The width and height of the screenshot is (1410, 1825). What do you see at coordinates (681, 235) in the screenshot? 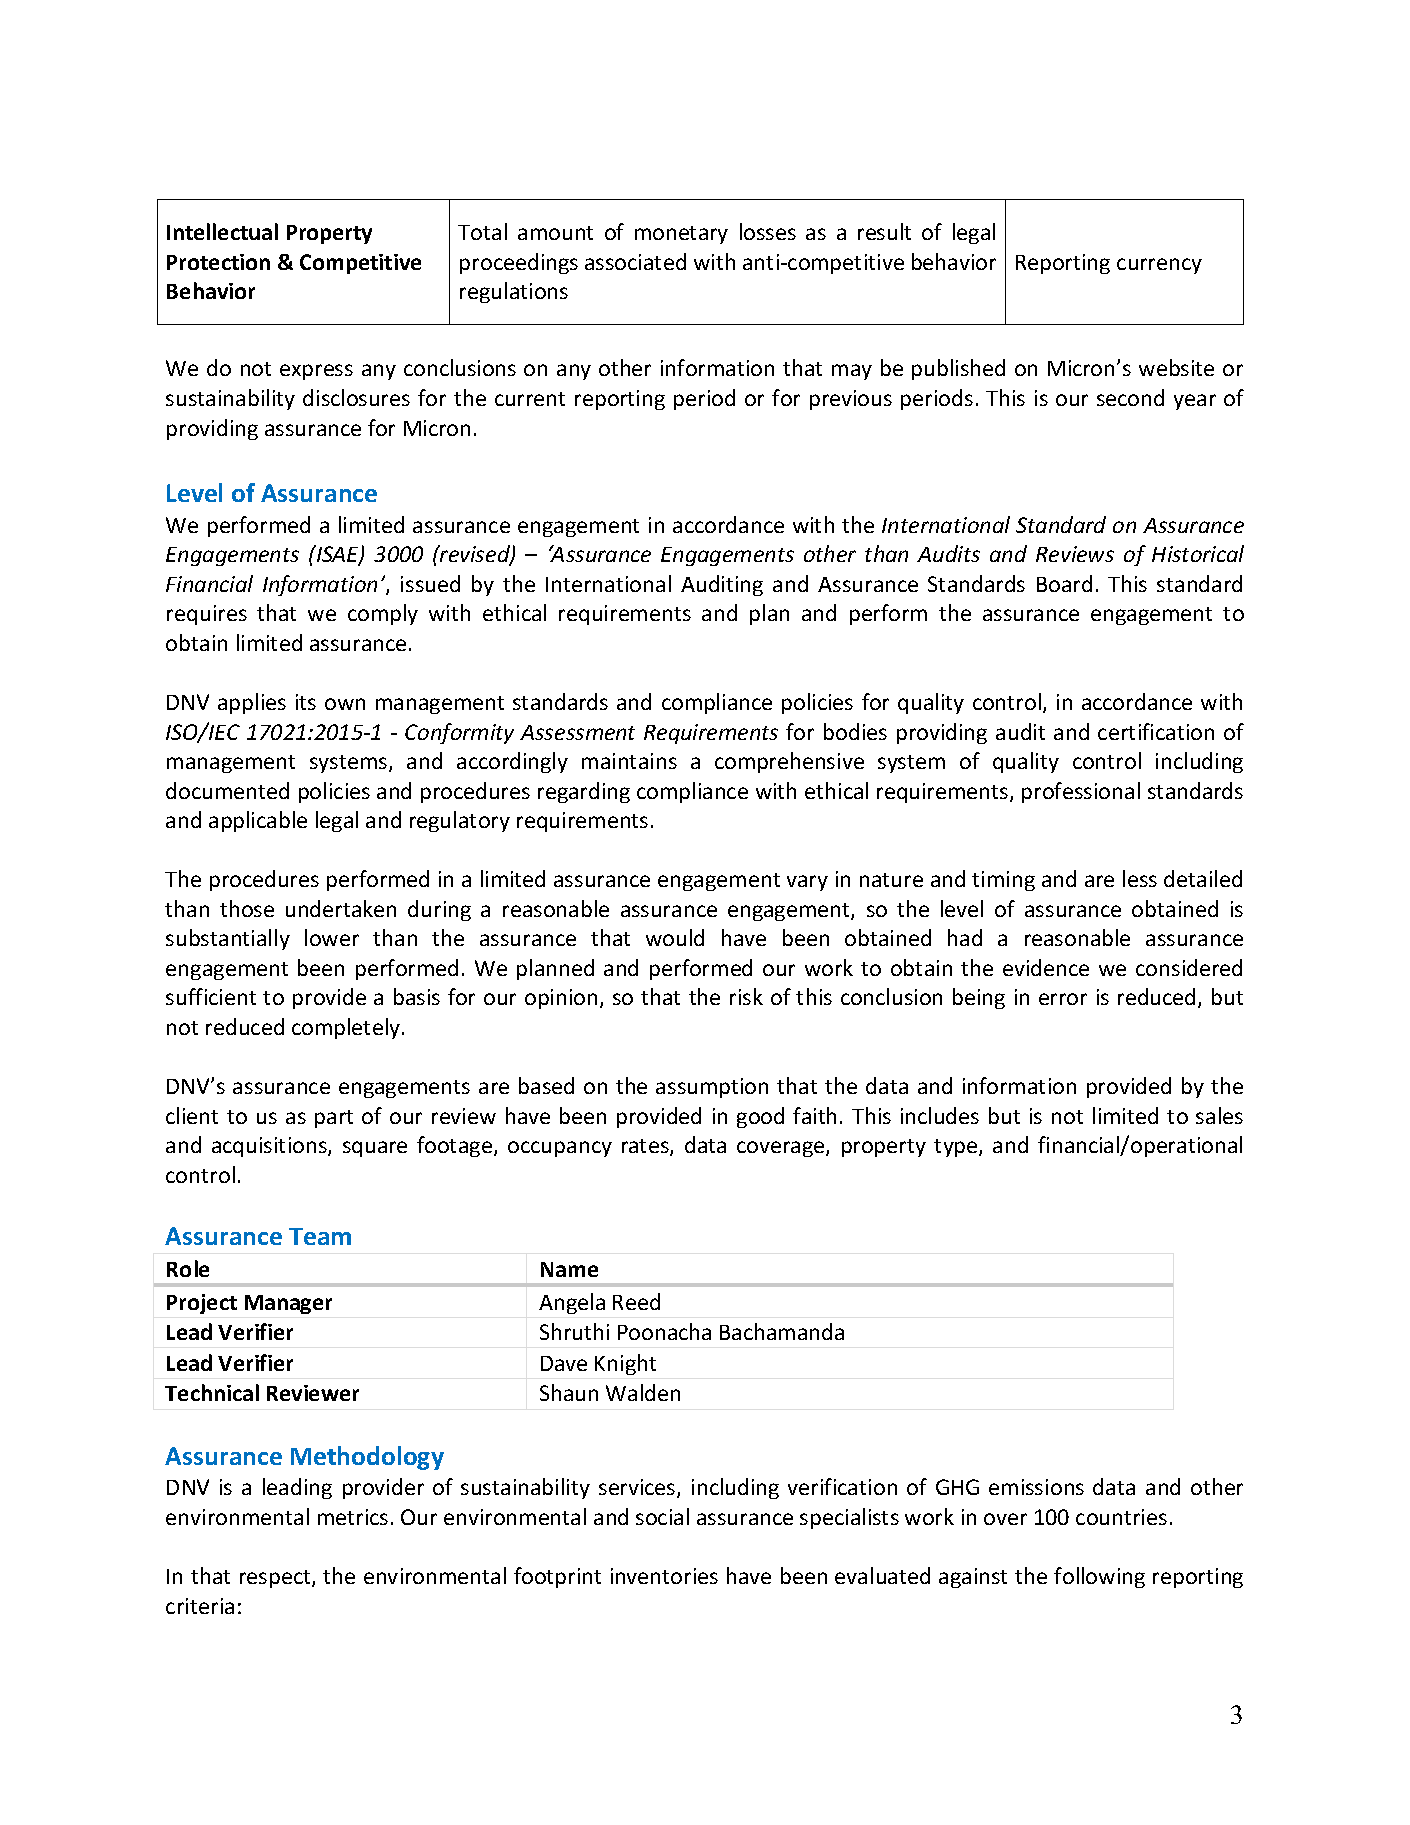
I see `monetary` at bounding box center [681, 235].
